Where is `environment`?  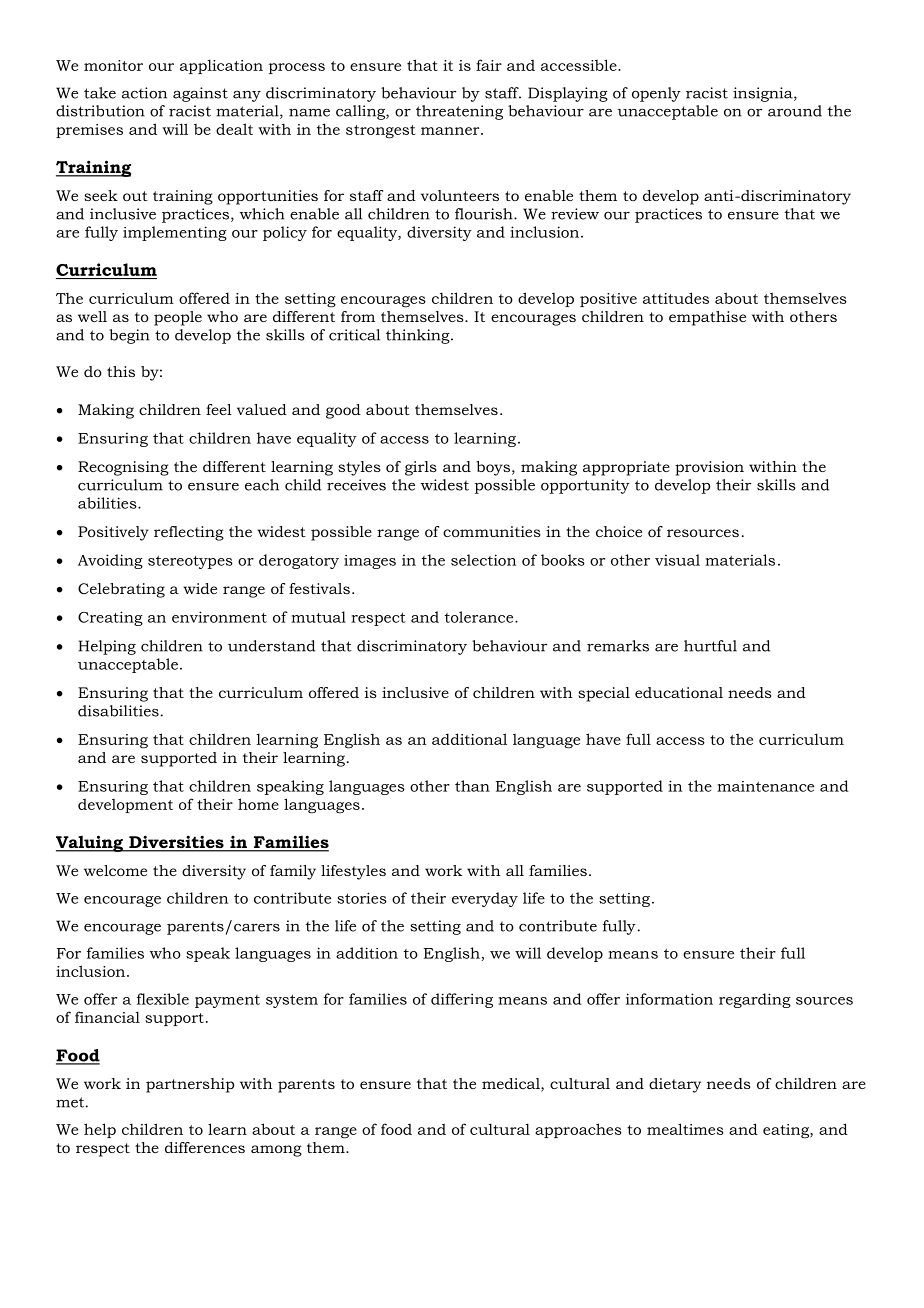 environment is located at coordinates (219, 617).
